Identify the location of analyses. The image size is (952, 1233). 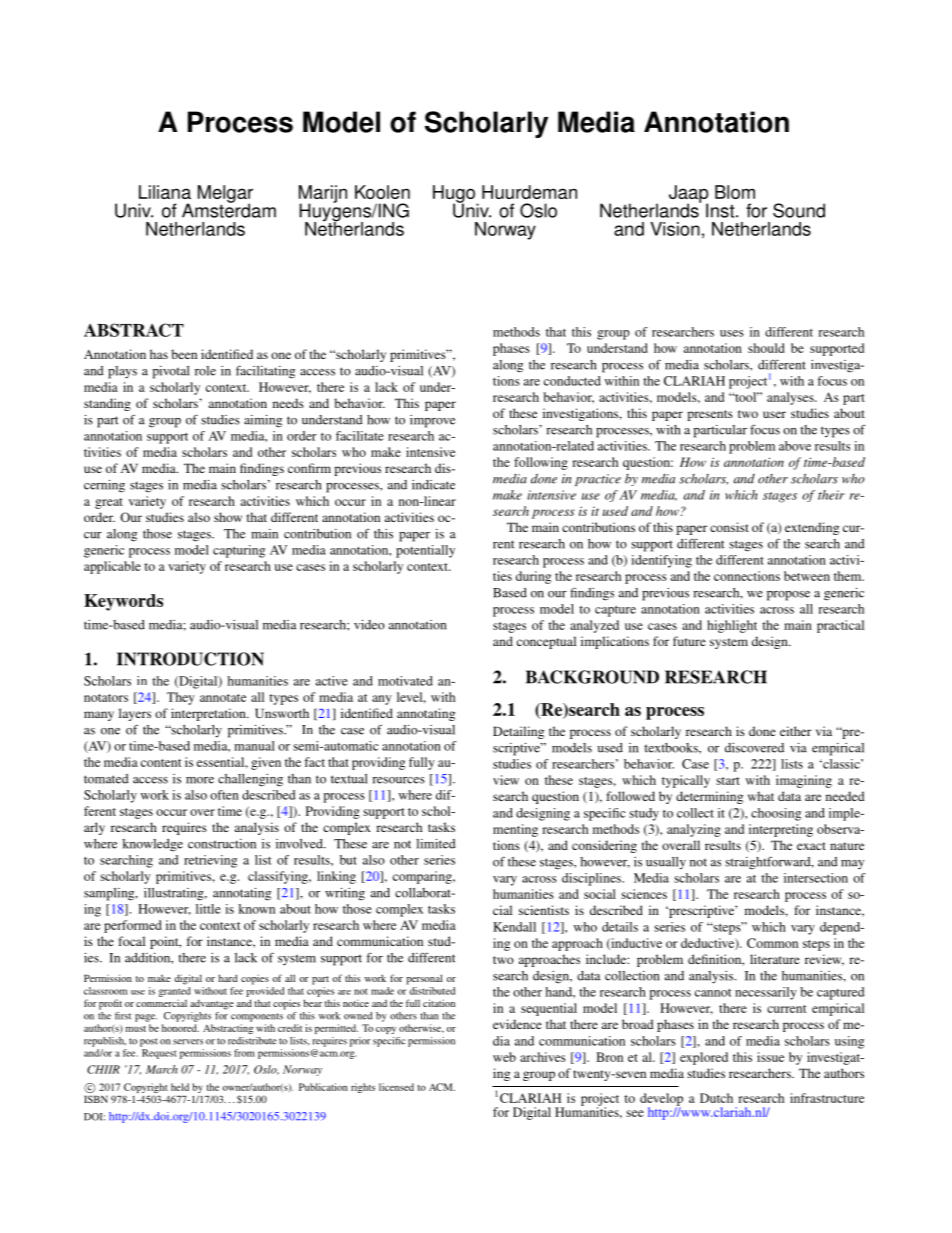
(791, 398).
